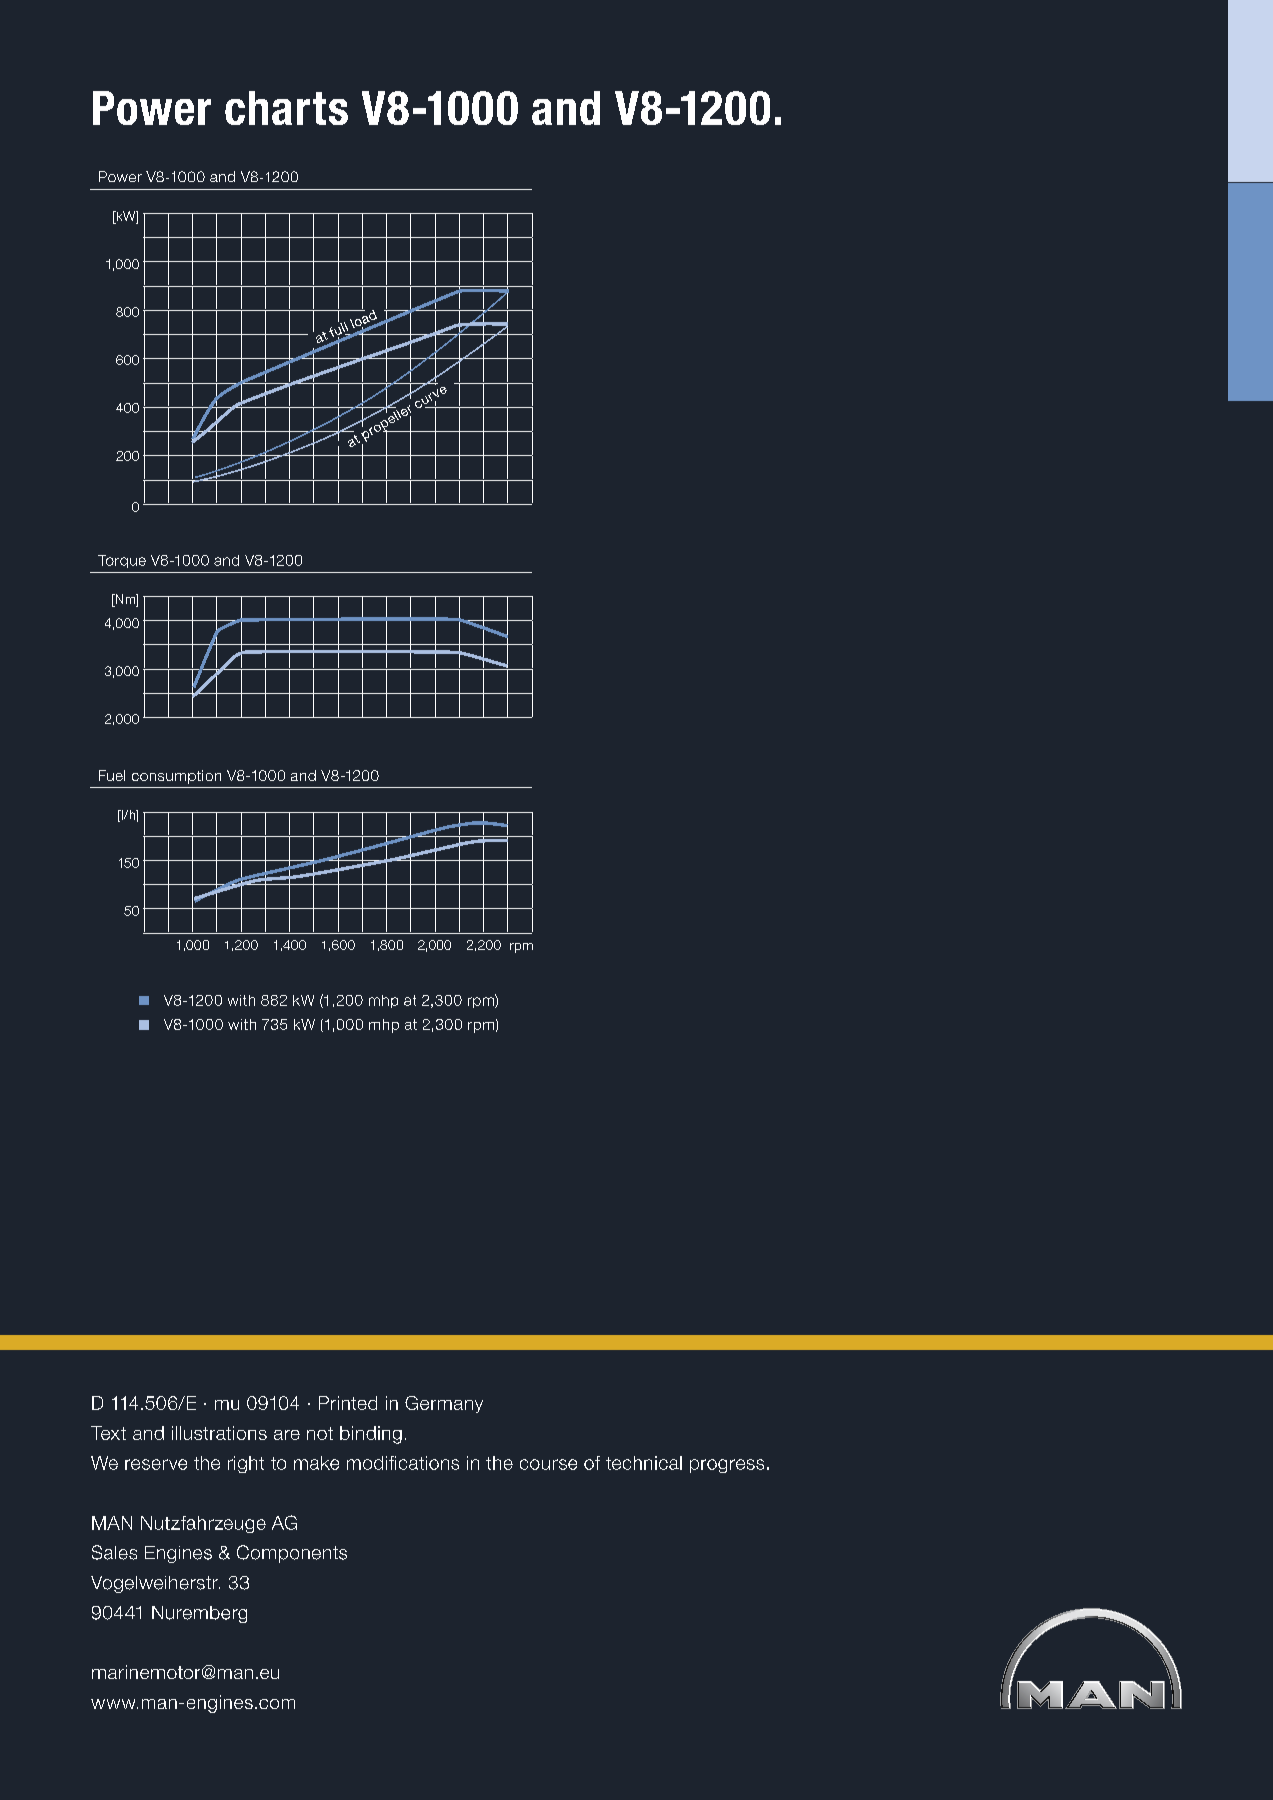 Image resolution: width=1273 pixels, height=1800 pixels. What do you see at coordinates (199, 1614) in the page?
I see `Nuremberg` at bounding box center [199, 1614].
